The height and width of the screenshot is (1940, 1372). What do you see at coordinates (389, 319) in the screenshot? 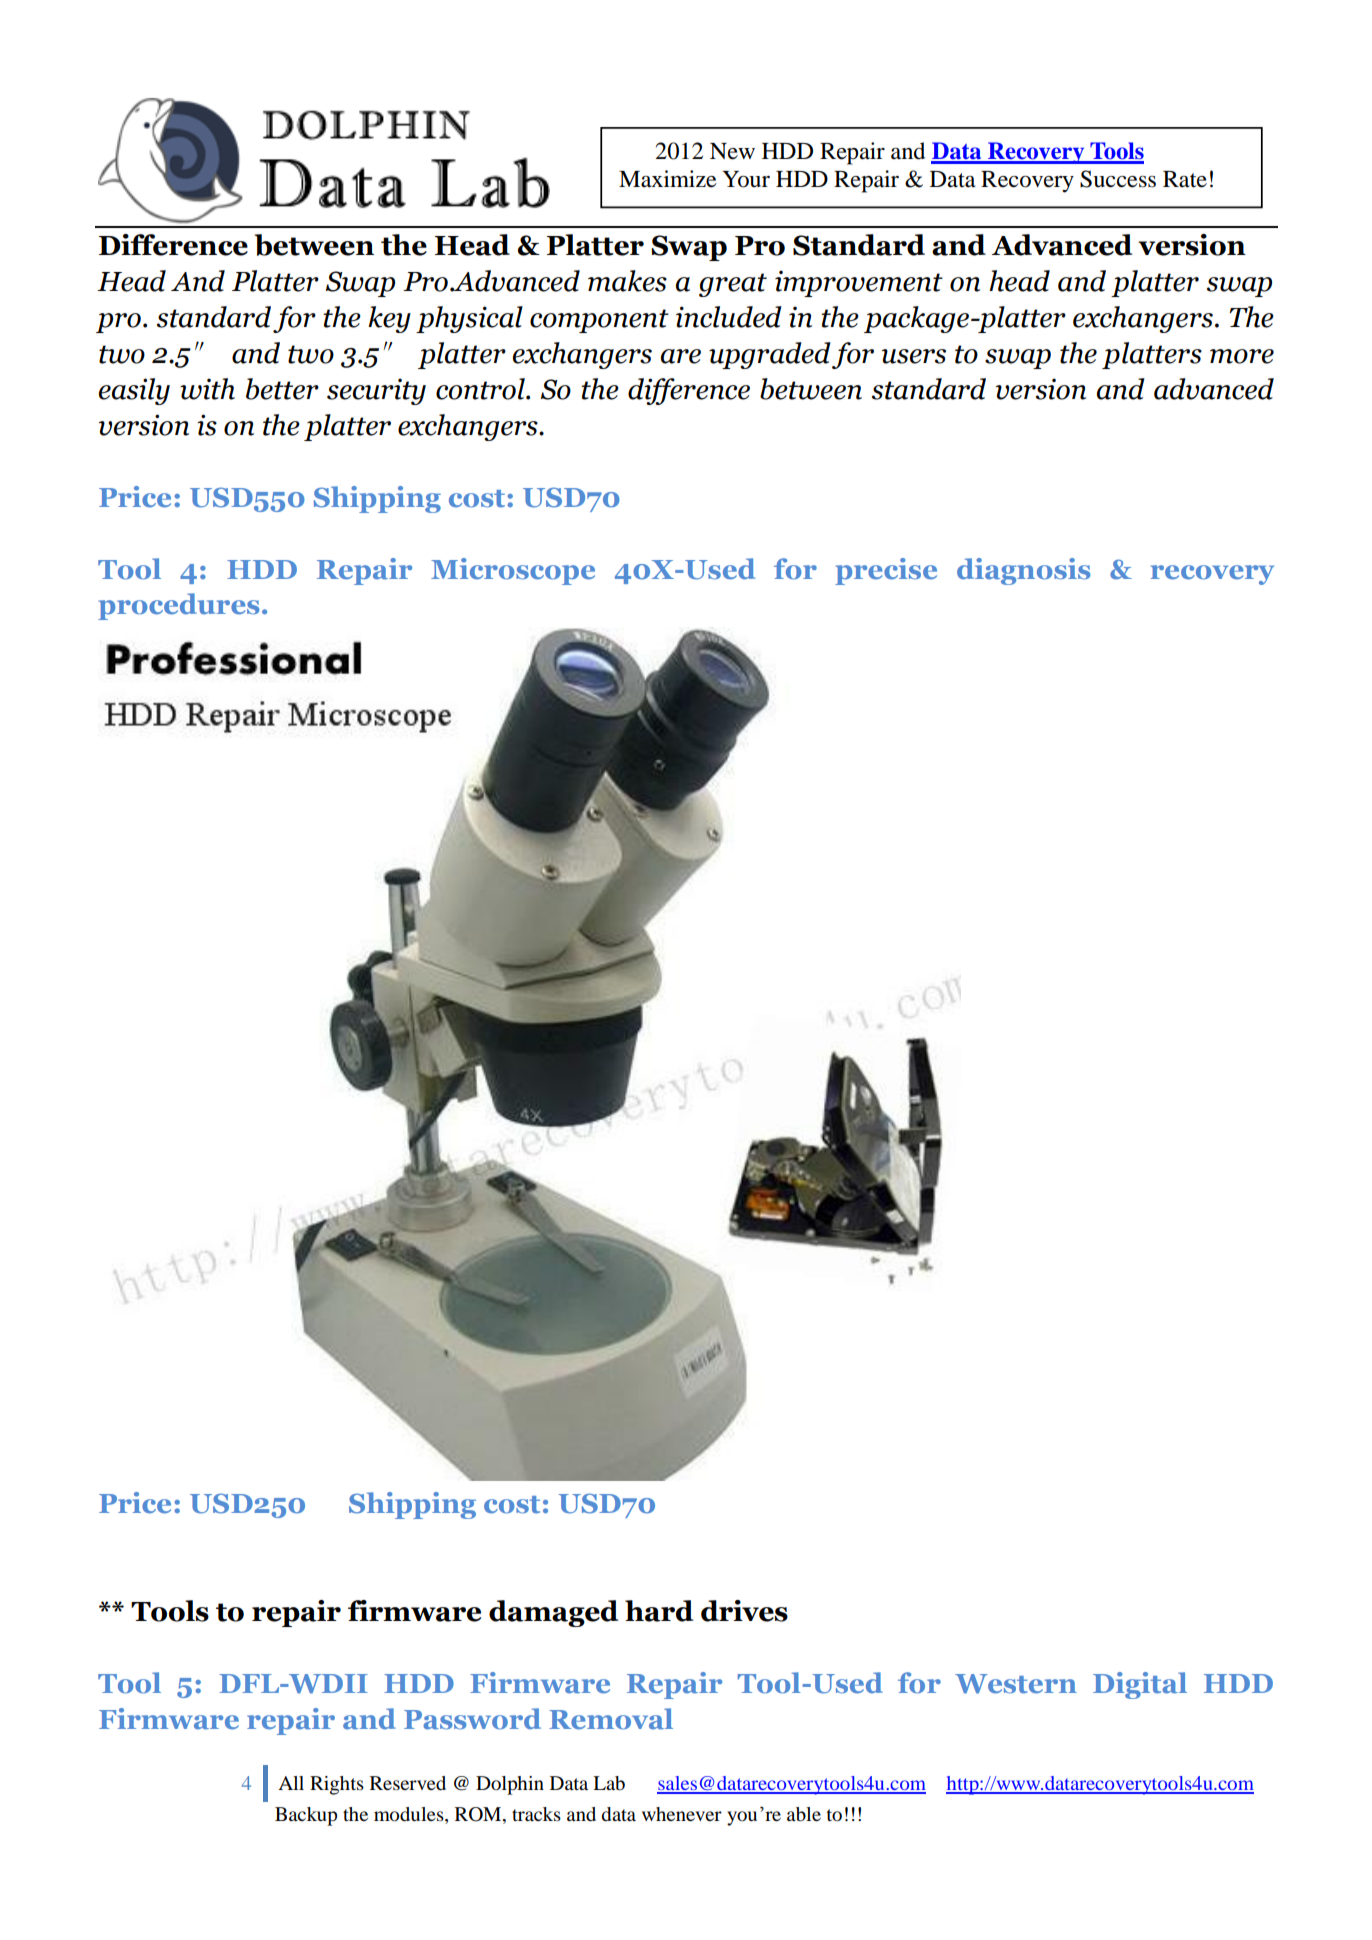
I see `key` at bounding box center [389, 319].
